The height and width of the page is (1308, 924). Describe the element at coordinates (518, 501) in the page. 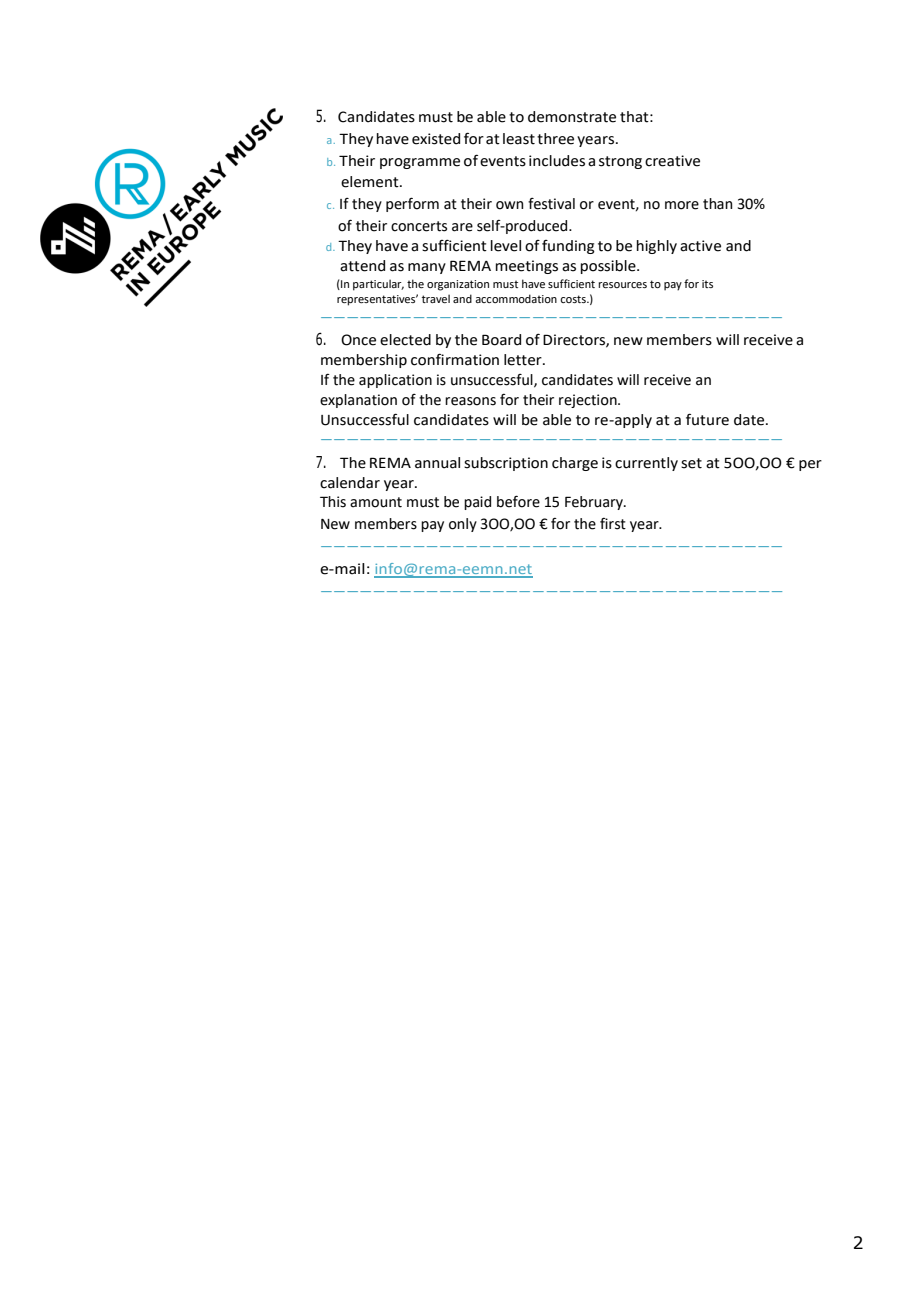

I see `before` at that location.
